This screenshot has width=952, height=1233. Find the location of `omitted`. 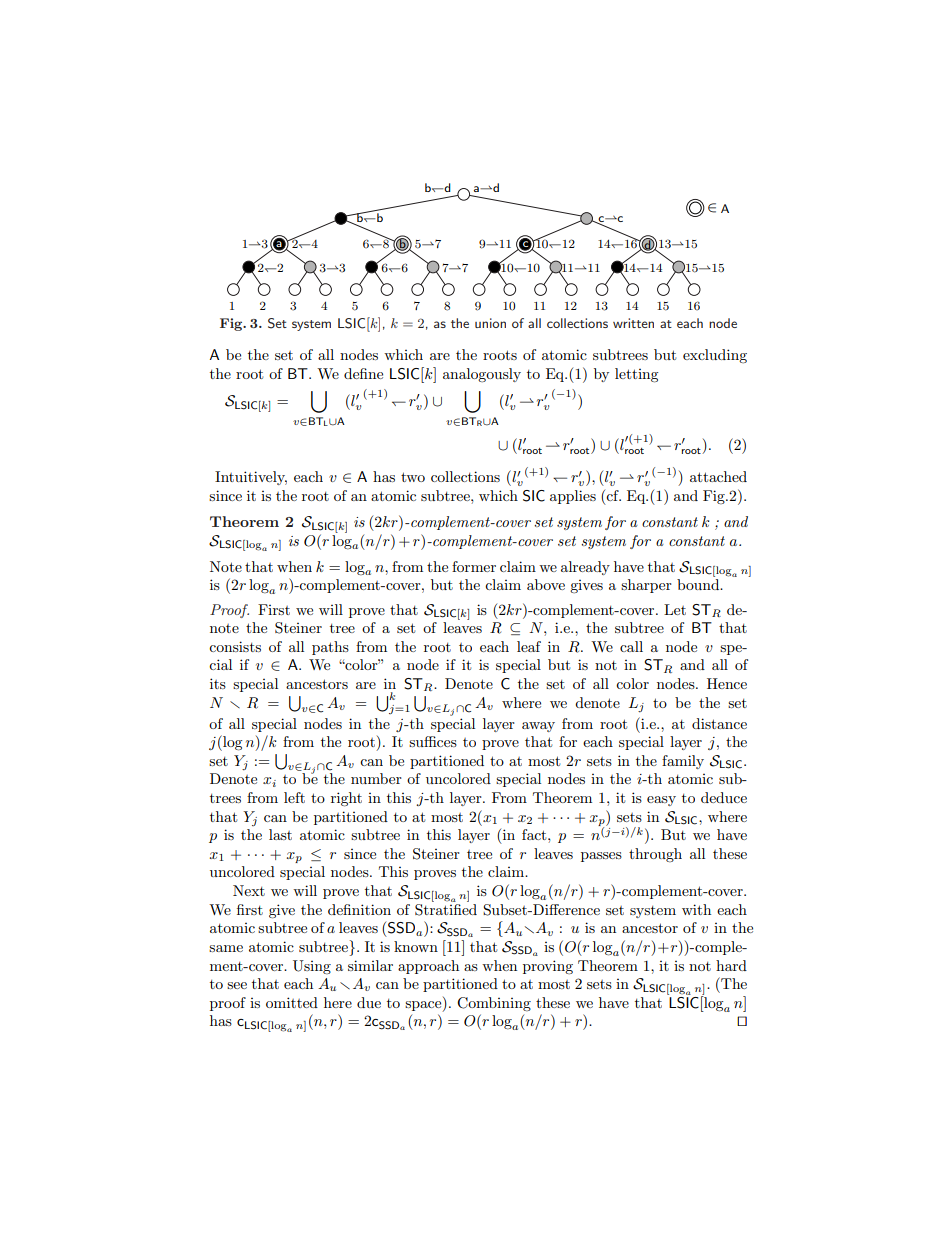

omitted is located at coordinates (292, 1002).
